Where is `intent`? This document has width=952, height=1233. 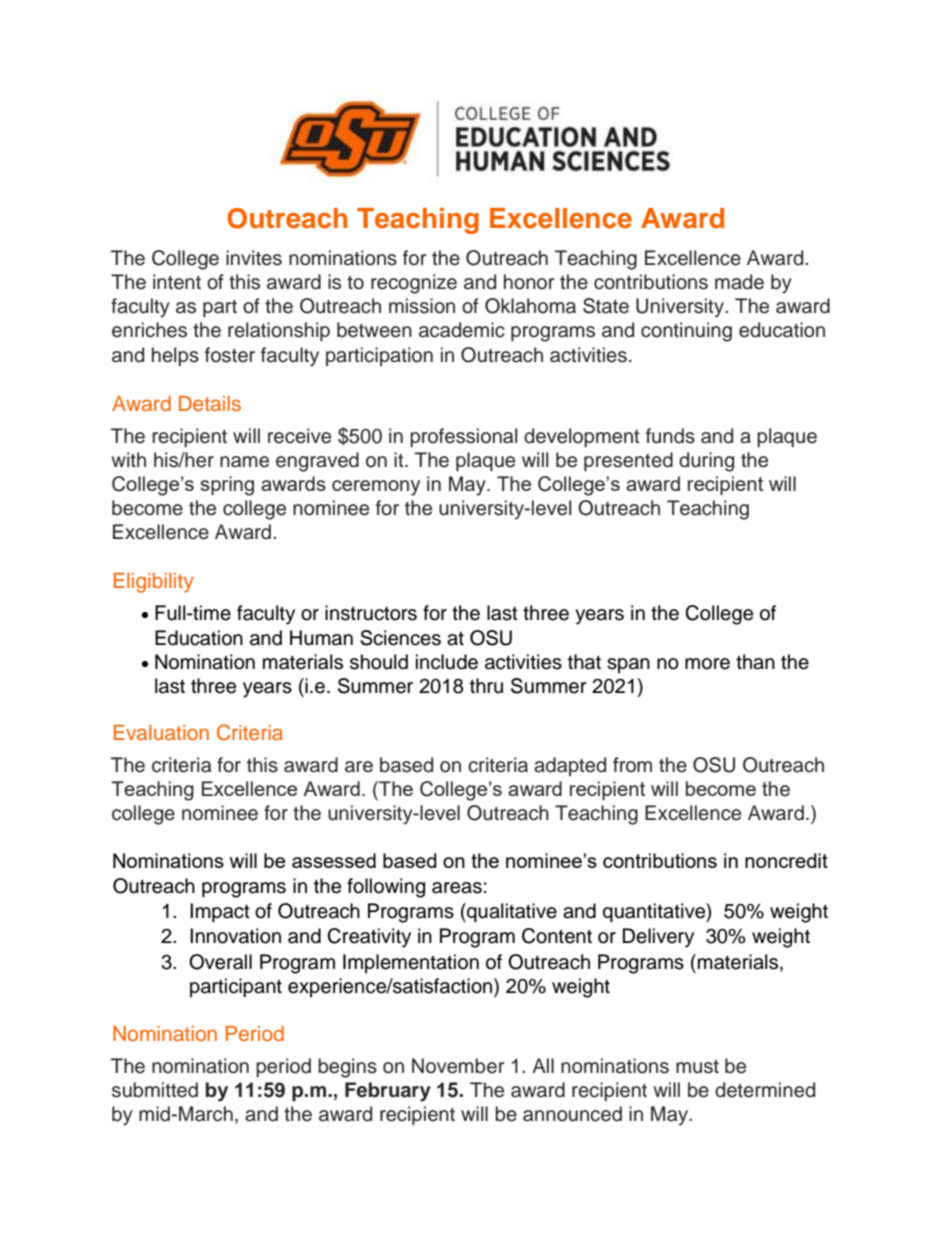 intent is located at coordinates (177, 282).
